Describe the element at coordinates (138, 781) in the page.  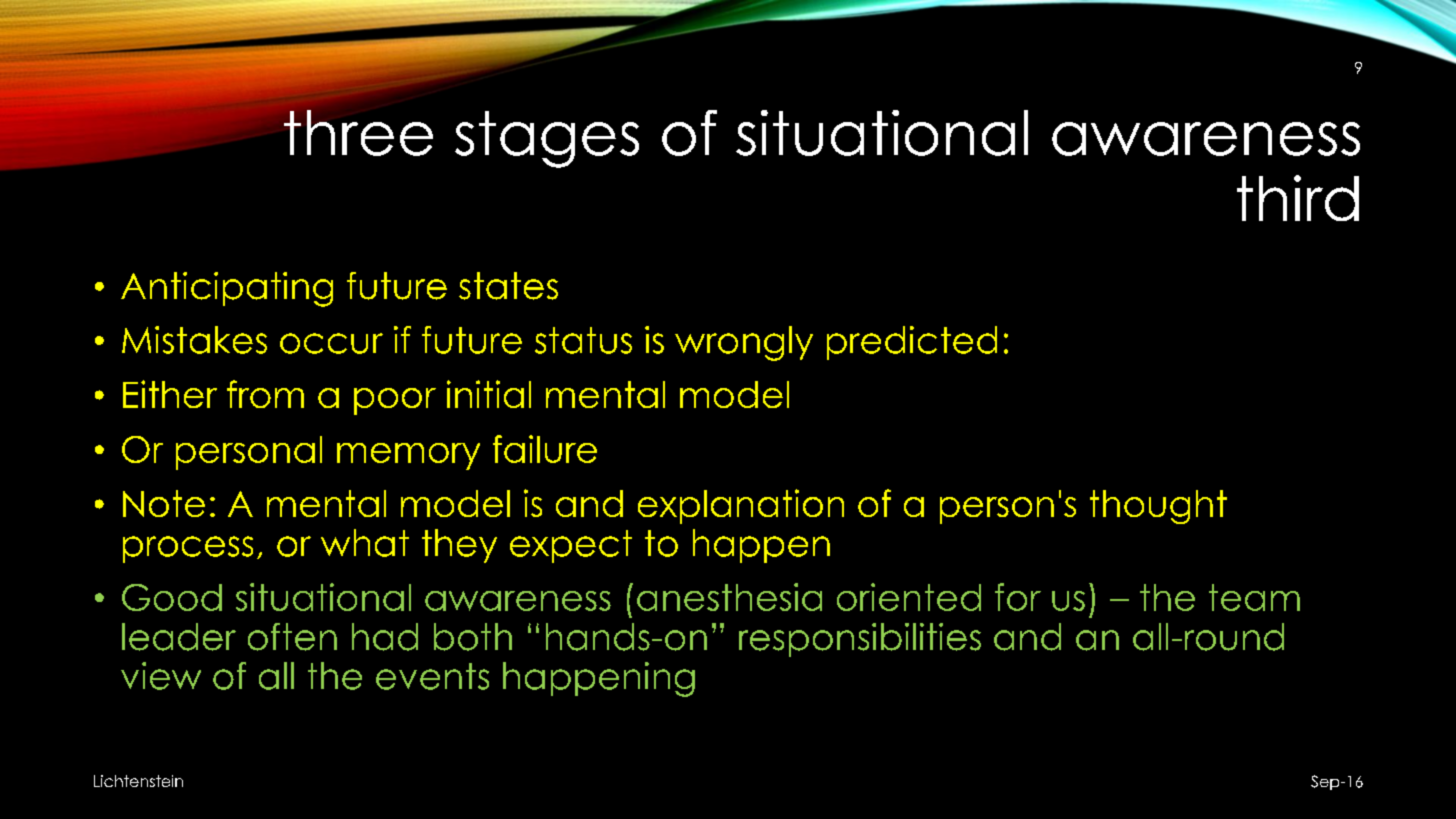
I see `Lichtenstein` at that location.
